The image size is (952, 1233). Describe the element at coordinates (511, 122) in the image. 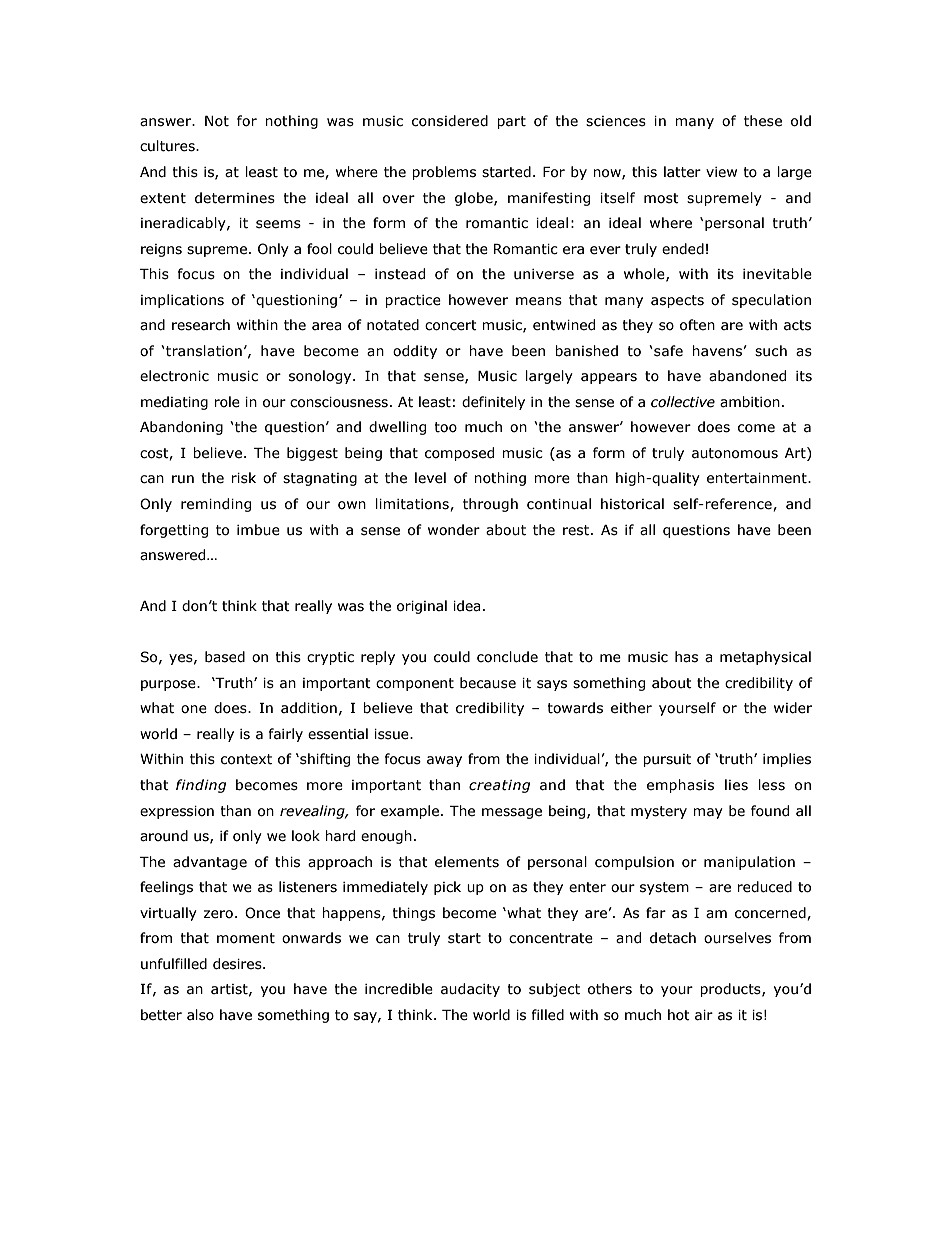

I see `part` at that location.
